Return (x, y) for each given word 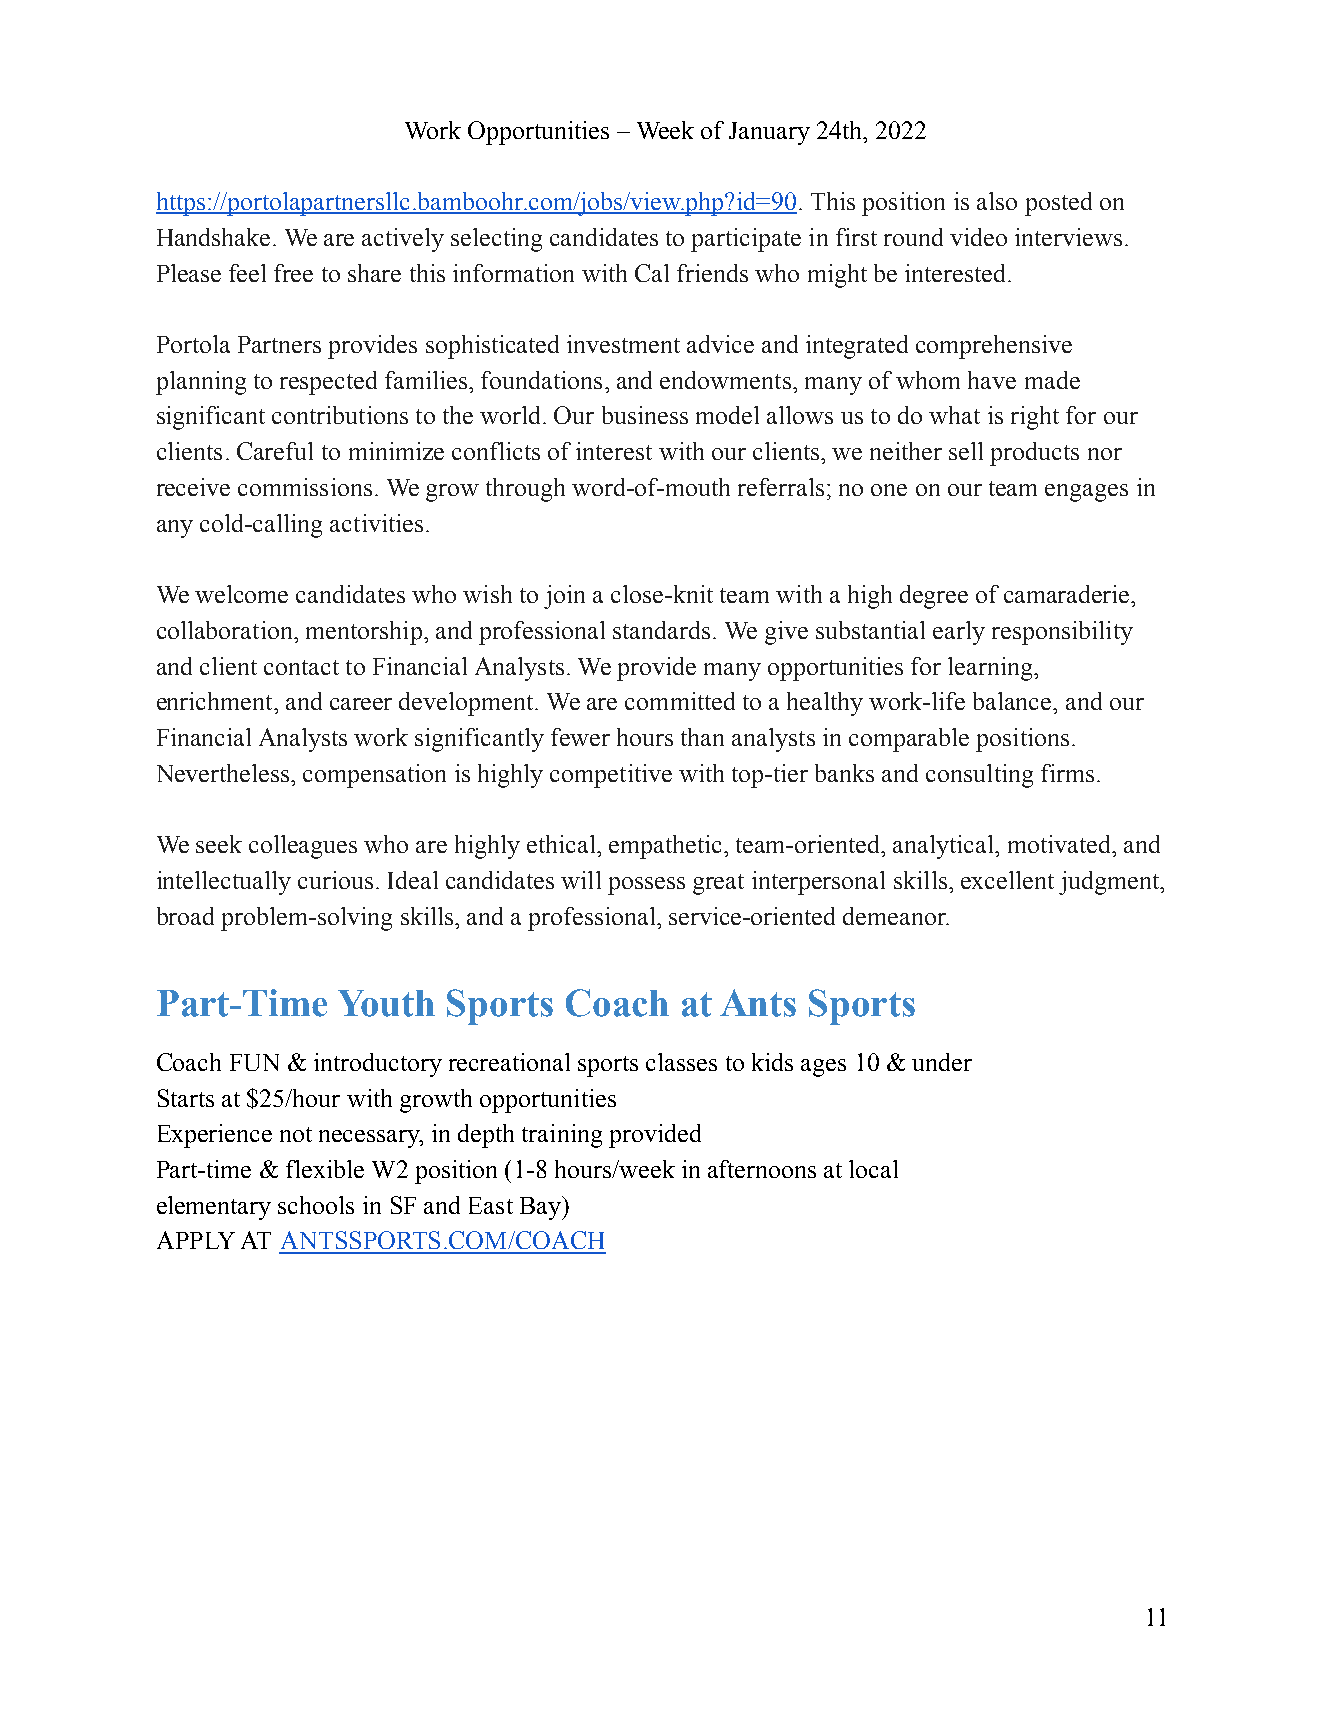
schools (316, 1205)
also (997, 201)
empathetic (667, 847)
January (769, 133)
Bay (541, 1208)
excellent (1007, 880)
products (1034, 454)
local (873, 1169)
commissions (305, 487)
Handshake (213, 237)
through (525, 490)
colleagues (303, 847)
